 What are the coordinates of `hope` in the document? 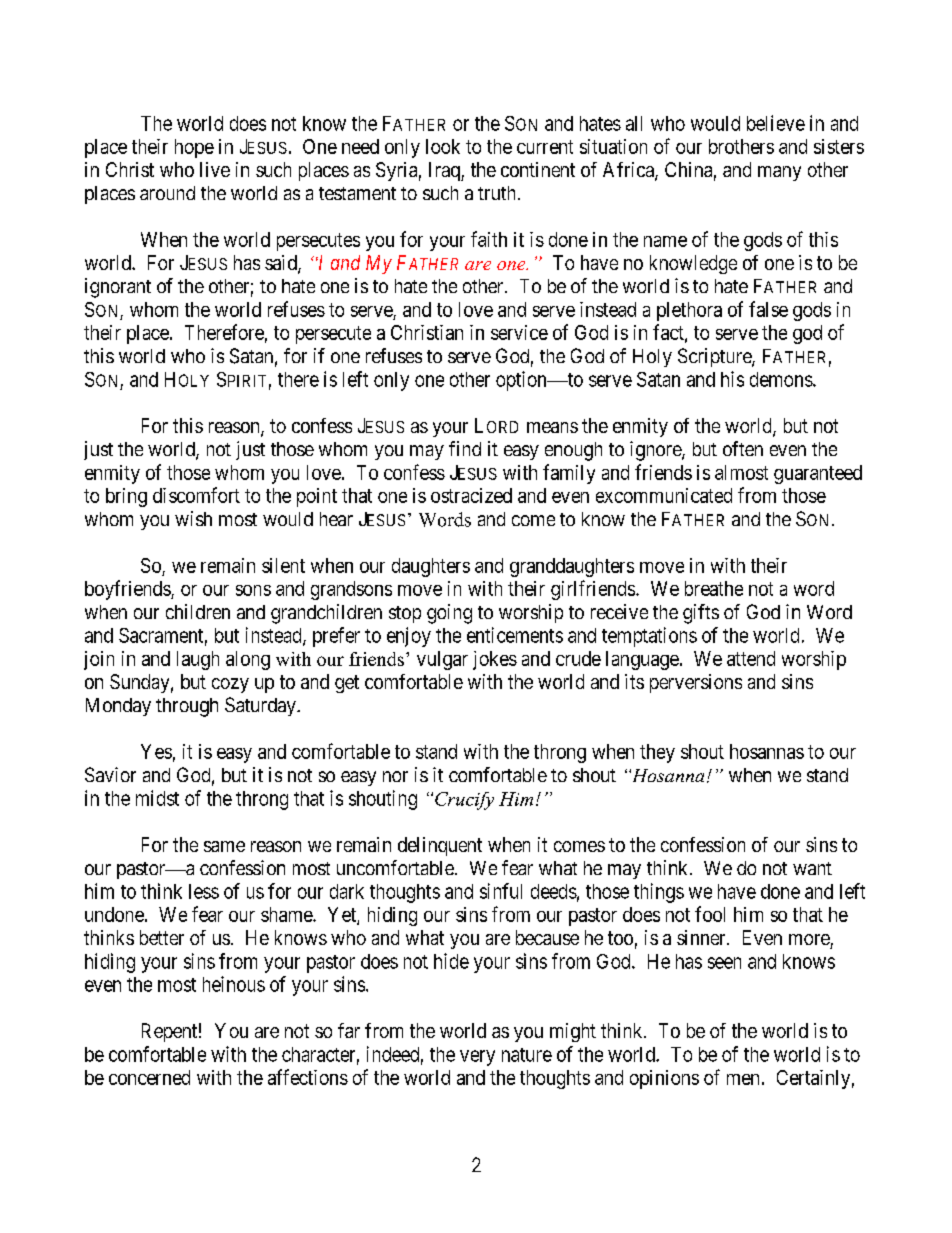 It's located at (194, 148).
